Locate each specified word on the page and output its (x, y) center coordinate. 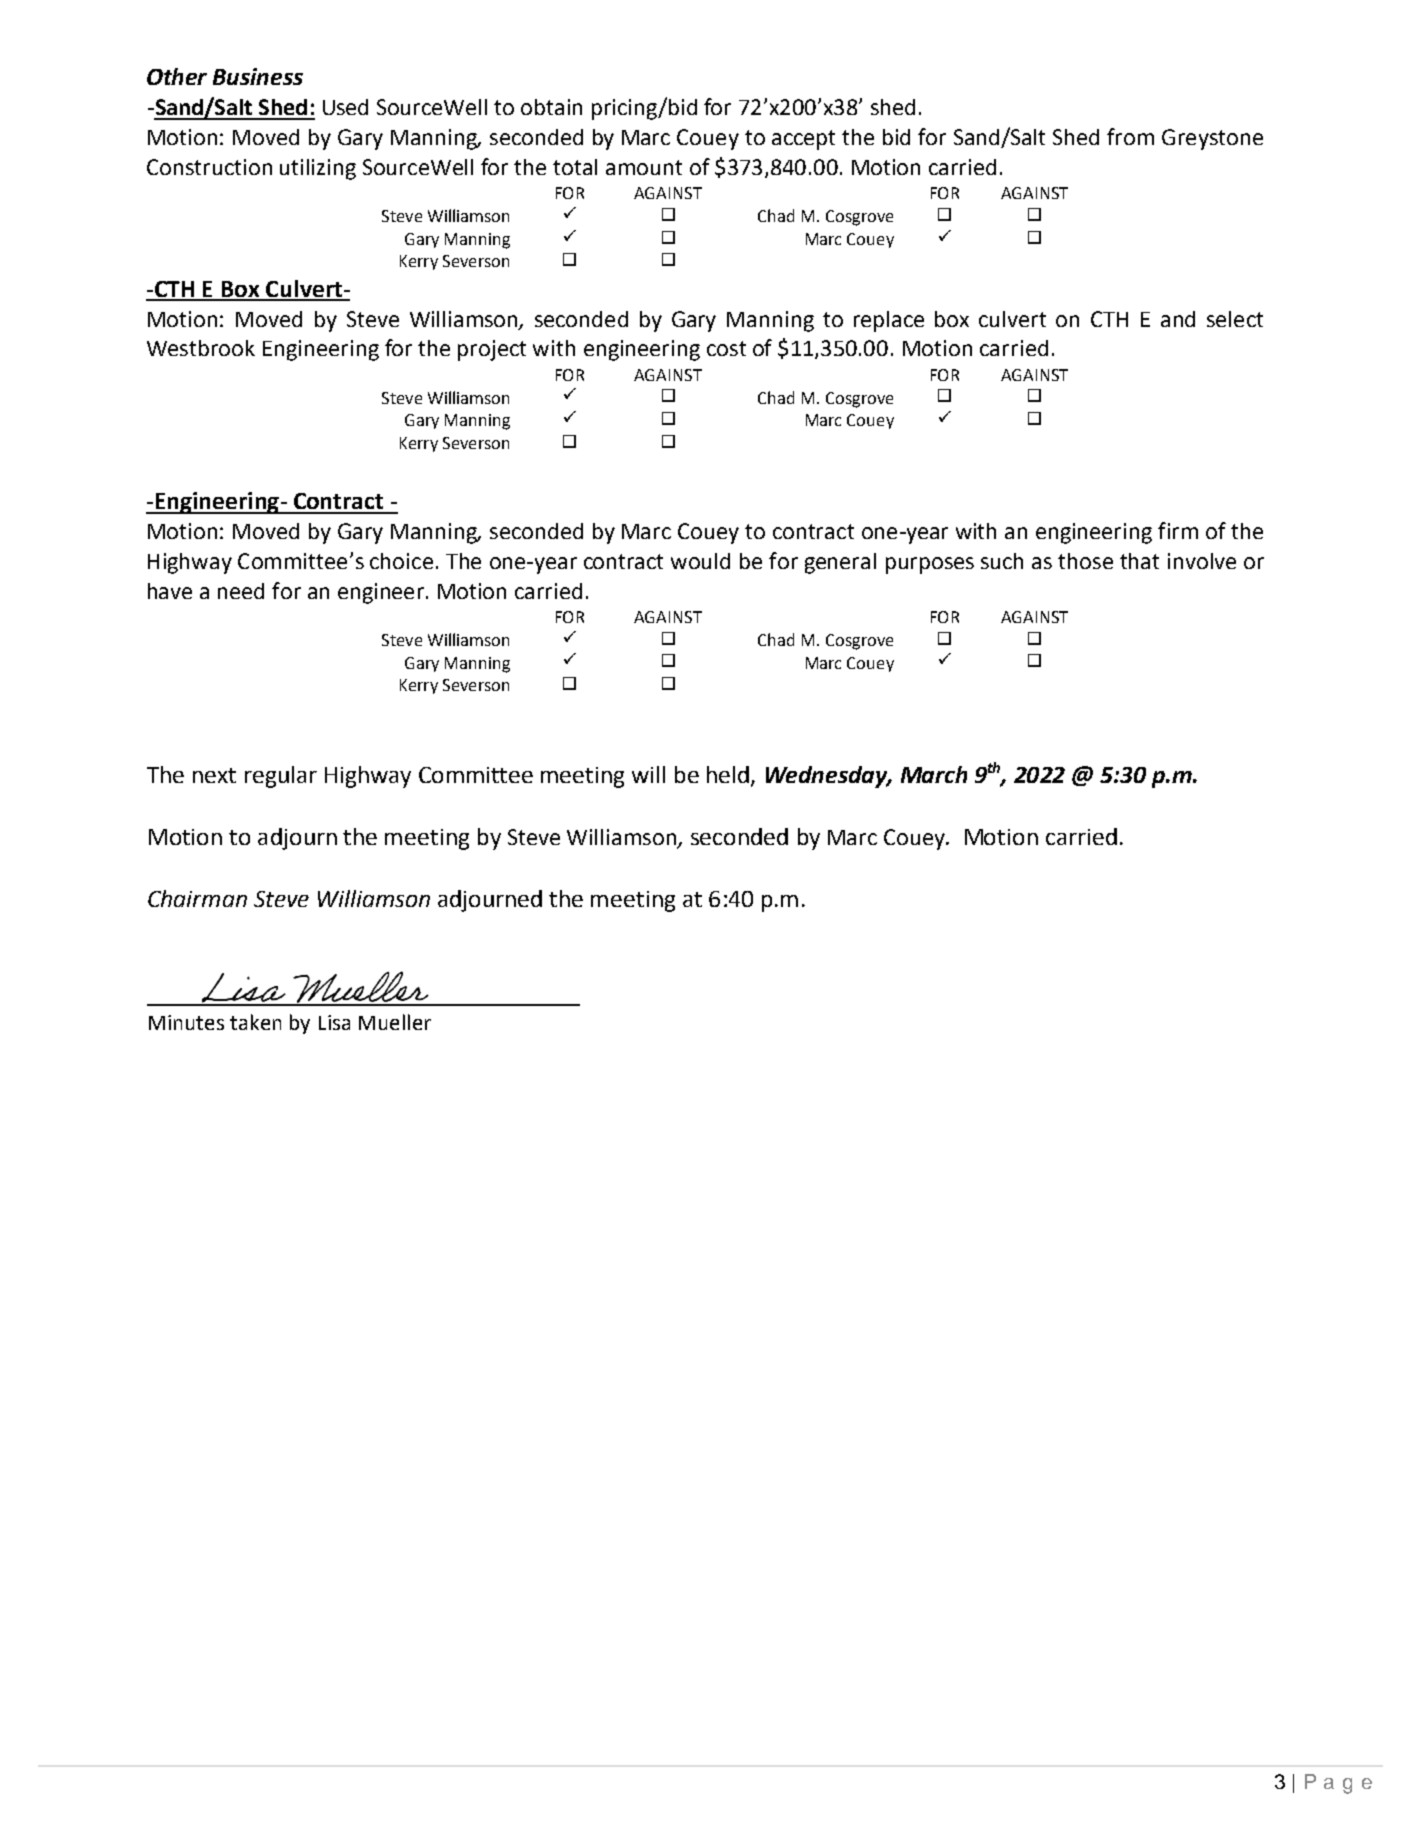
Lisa (334, 1022)
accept (803, 140)
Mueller (395, 1022)
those (1085, 561)
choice (401, 561)
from (1130, 136)
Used (345, 107)
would (700, 561)
